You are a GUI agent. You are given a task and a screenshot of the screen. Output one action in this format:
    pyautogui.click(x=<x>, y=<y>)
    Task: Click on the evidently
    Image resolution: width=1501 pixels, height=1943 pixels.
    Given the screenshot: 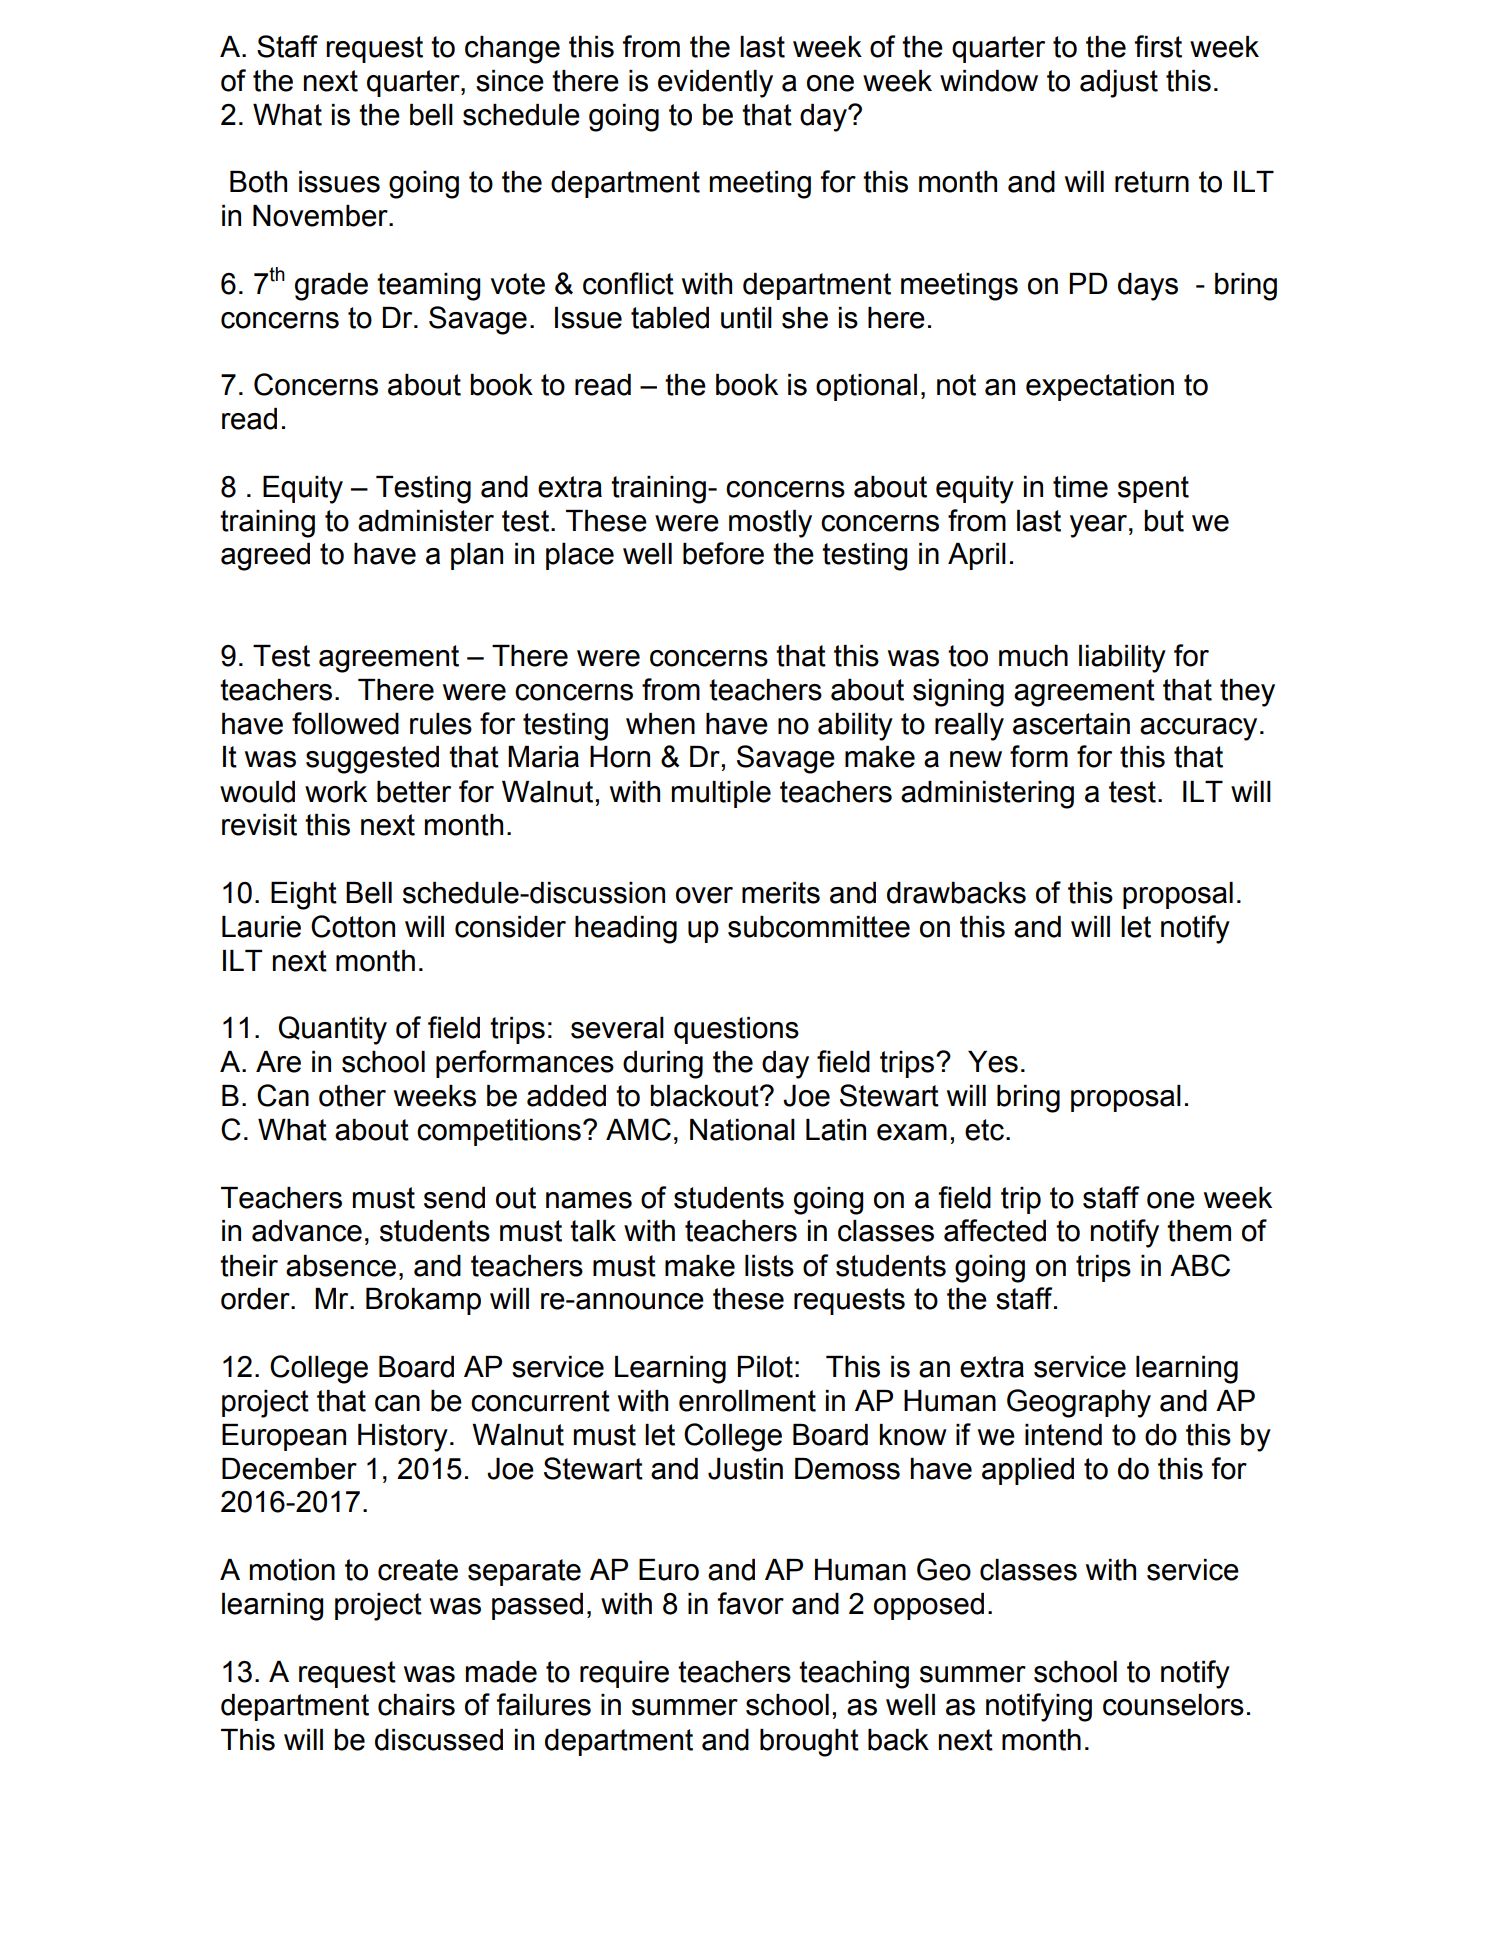 What is the action you would take?
    pyautogui.click(x=715, y=84)
